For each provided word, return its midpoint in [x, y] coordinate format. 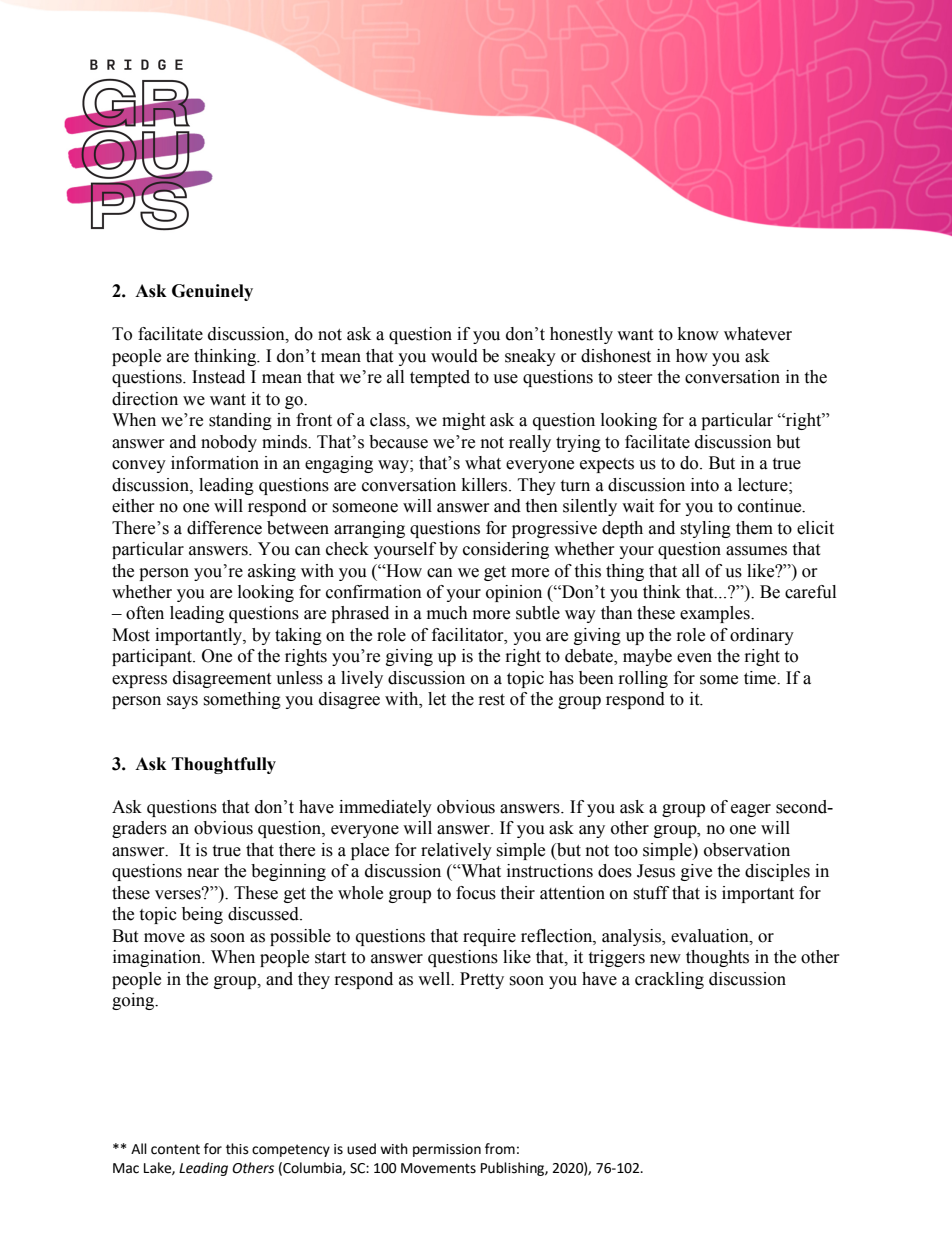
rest [492, 700]
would [454, 356]
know [698, 334]
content [175, 1149]
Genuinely [212, 292]
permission [447, 1150]
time [761, 678]
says [182, 702]
